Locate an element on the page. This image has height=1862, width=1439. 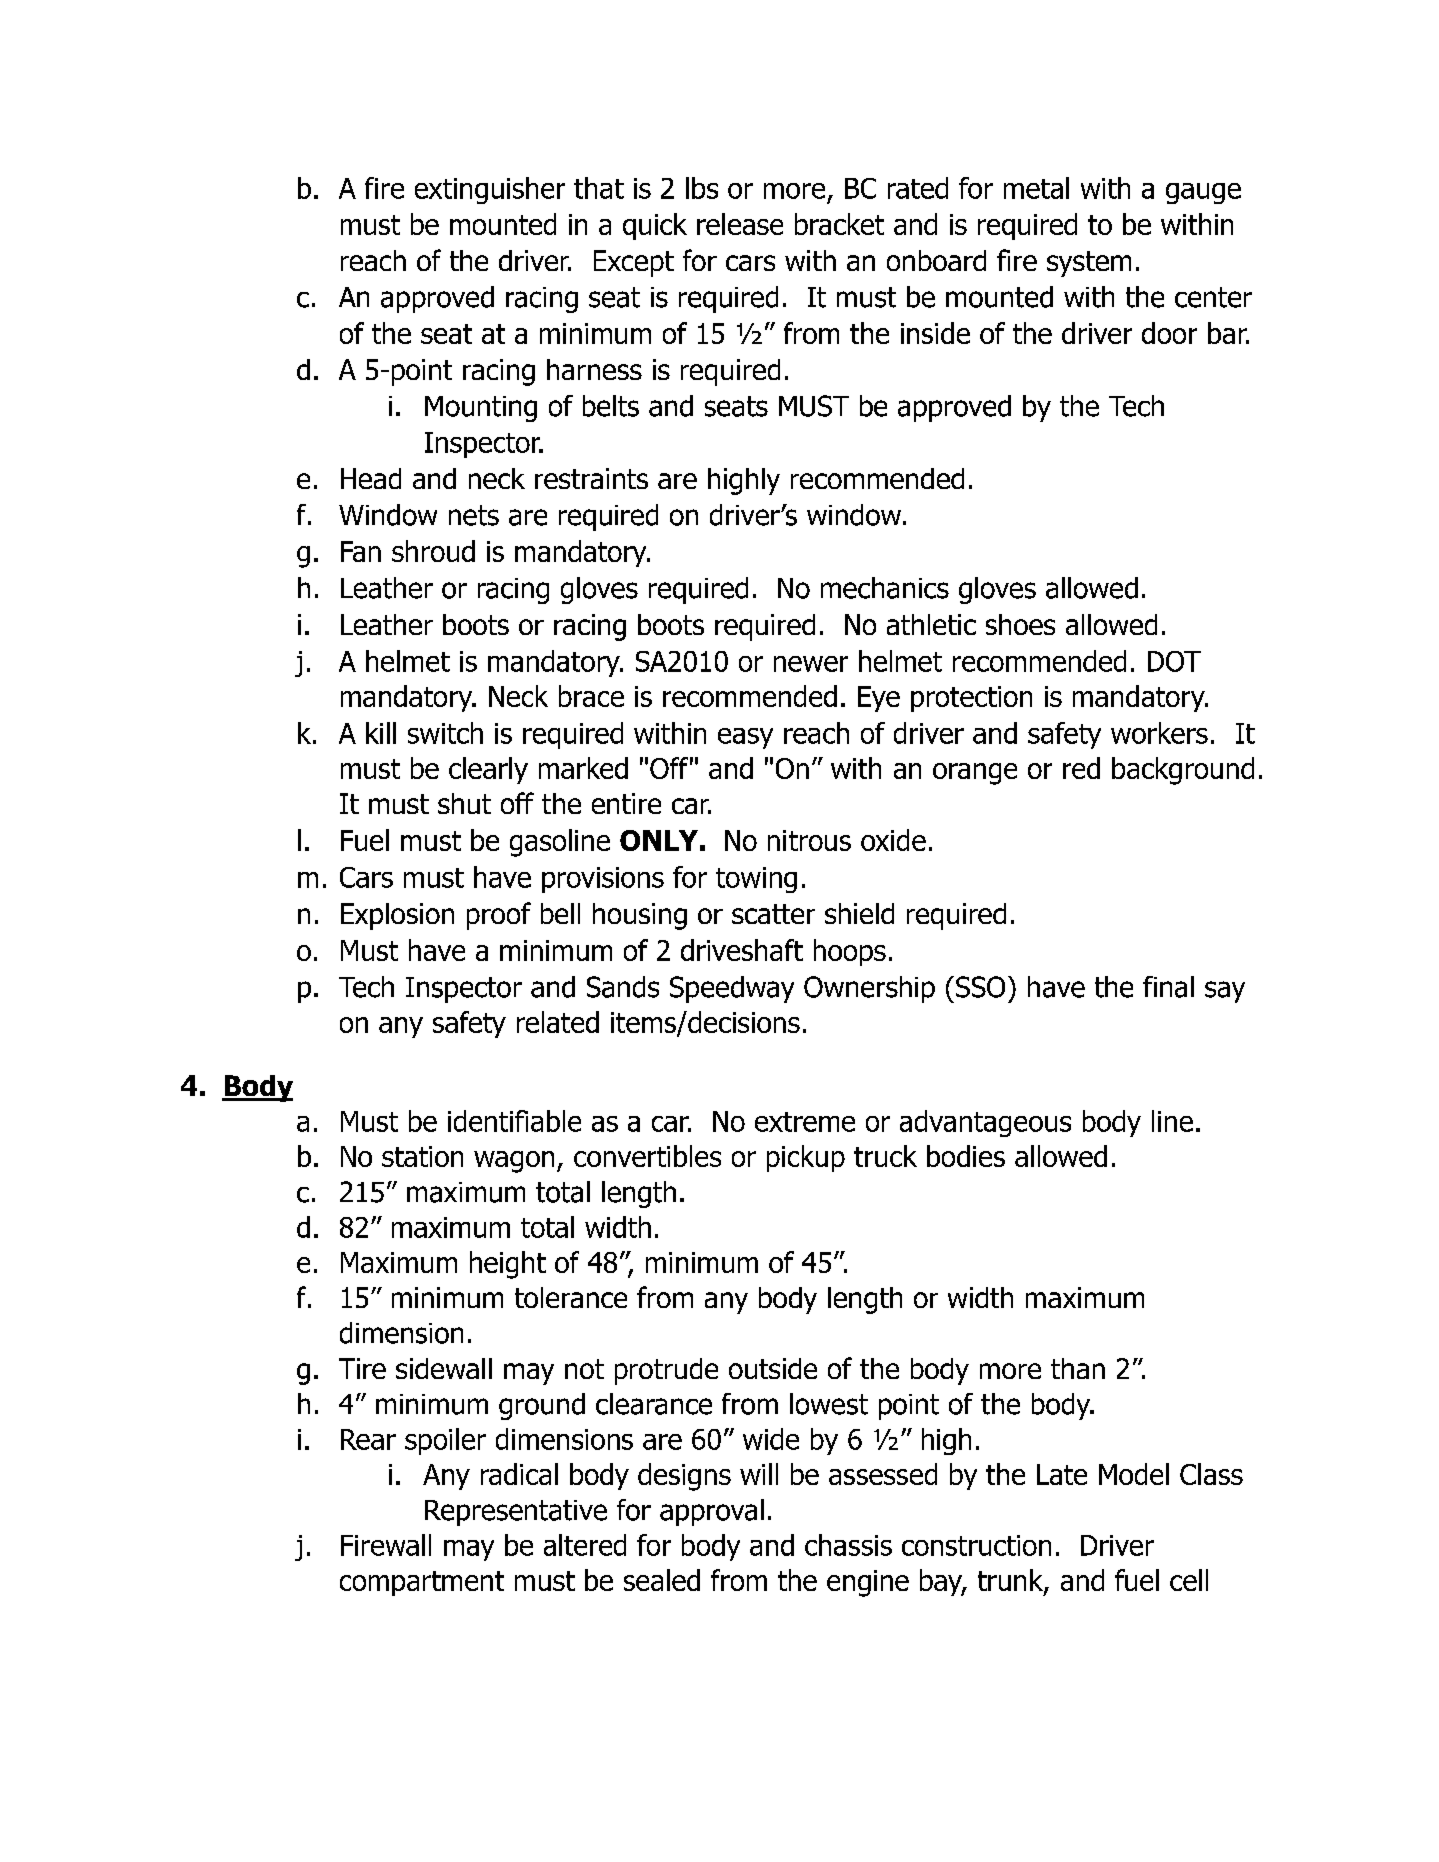
towing is located at coordinates (756, 880).
